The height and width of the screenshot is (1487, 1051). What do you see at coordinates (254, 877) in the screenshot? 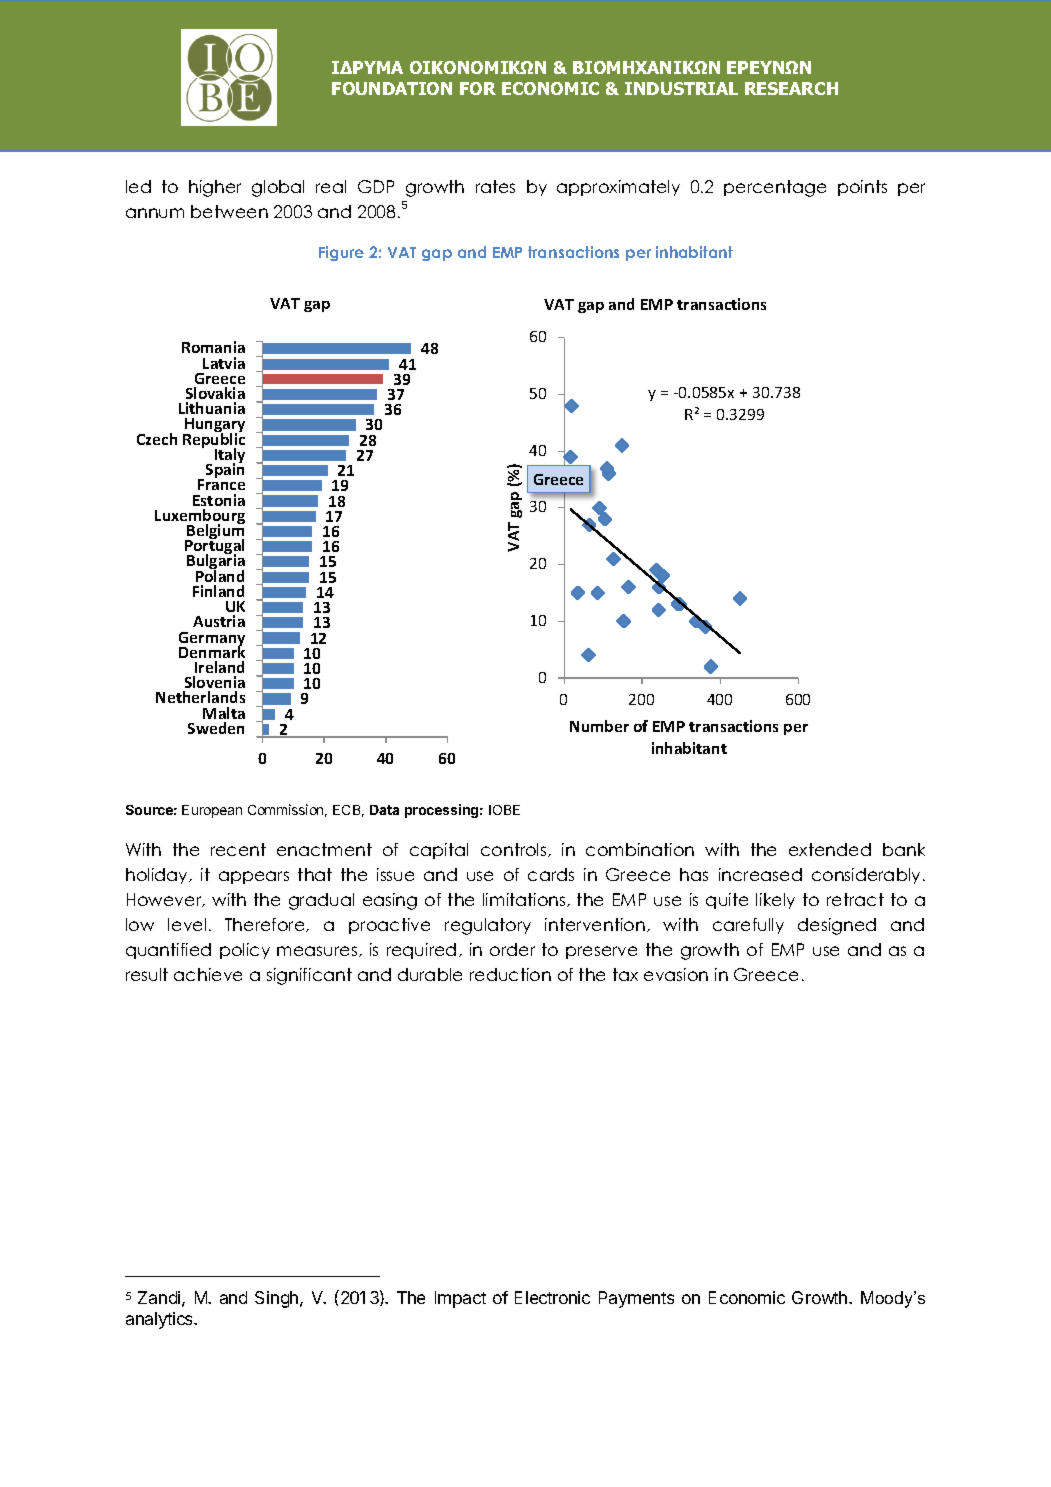
I see `appears` at bounding box center [254, 877].
